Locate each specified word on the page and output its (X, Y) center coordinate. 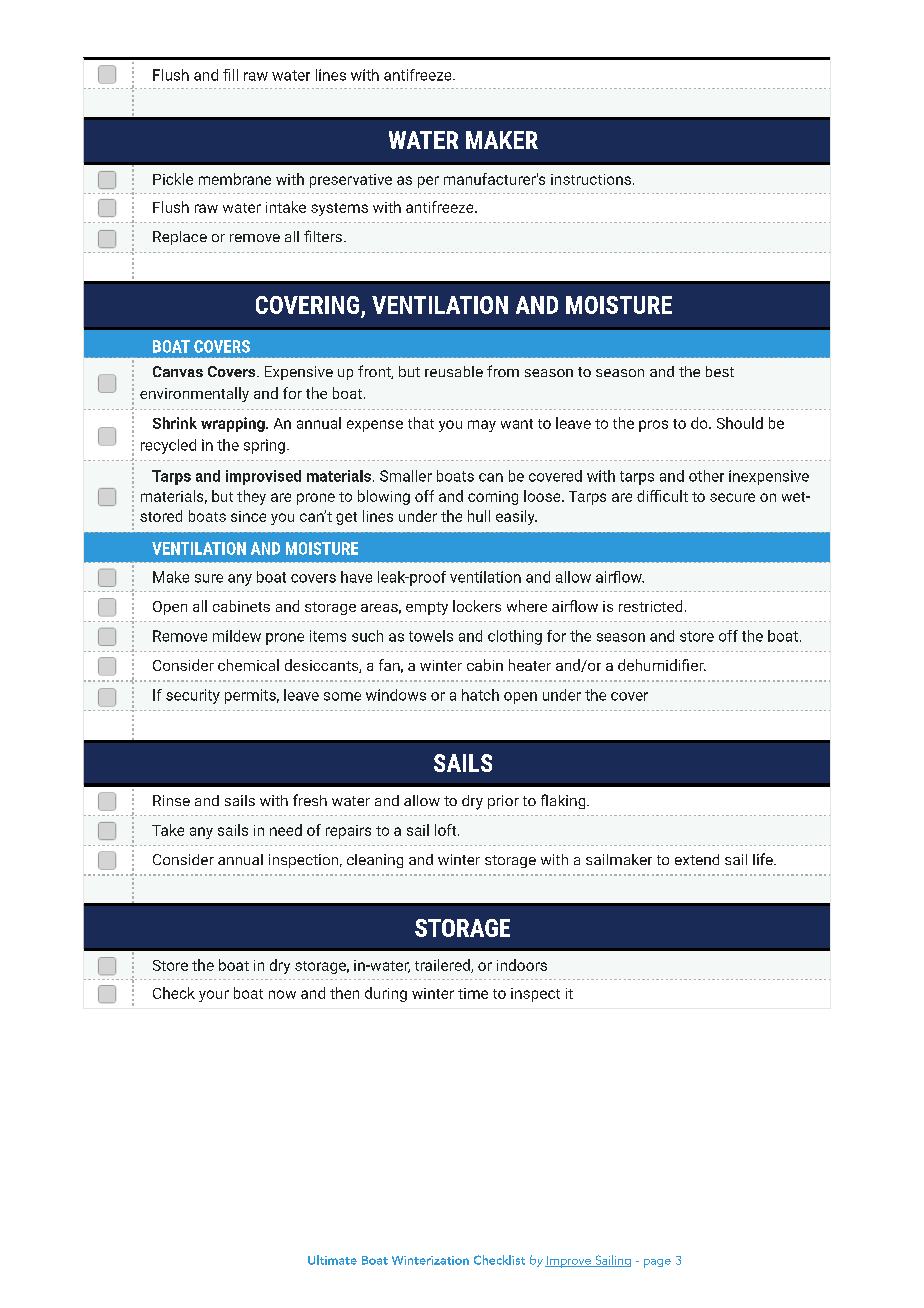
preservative (351, 181)
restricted (650, 606)
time (473, 993)
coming (493, 498)
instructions (591, 179)
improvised (263, 477)
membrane (235, 179)
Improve (569, 1262)
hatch (480, 695)
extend (697, 859)
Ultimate (332, 1260)
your (214, 996)
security (193, 696)
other (706, 476)
